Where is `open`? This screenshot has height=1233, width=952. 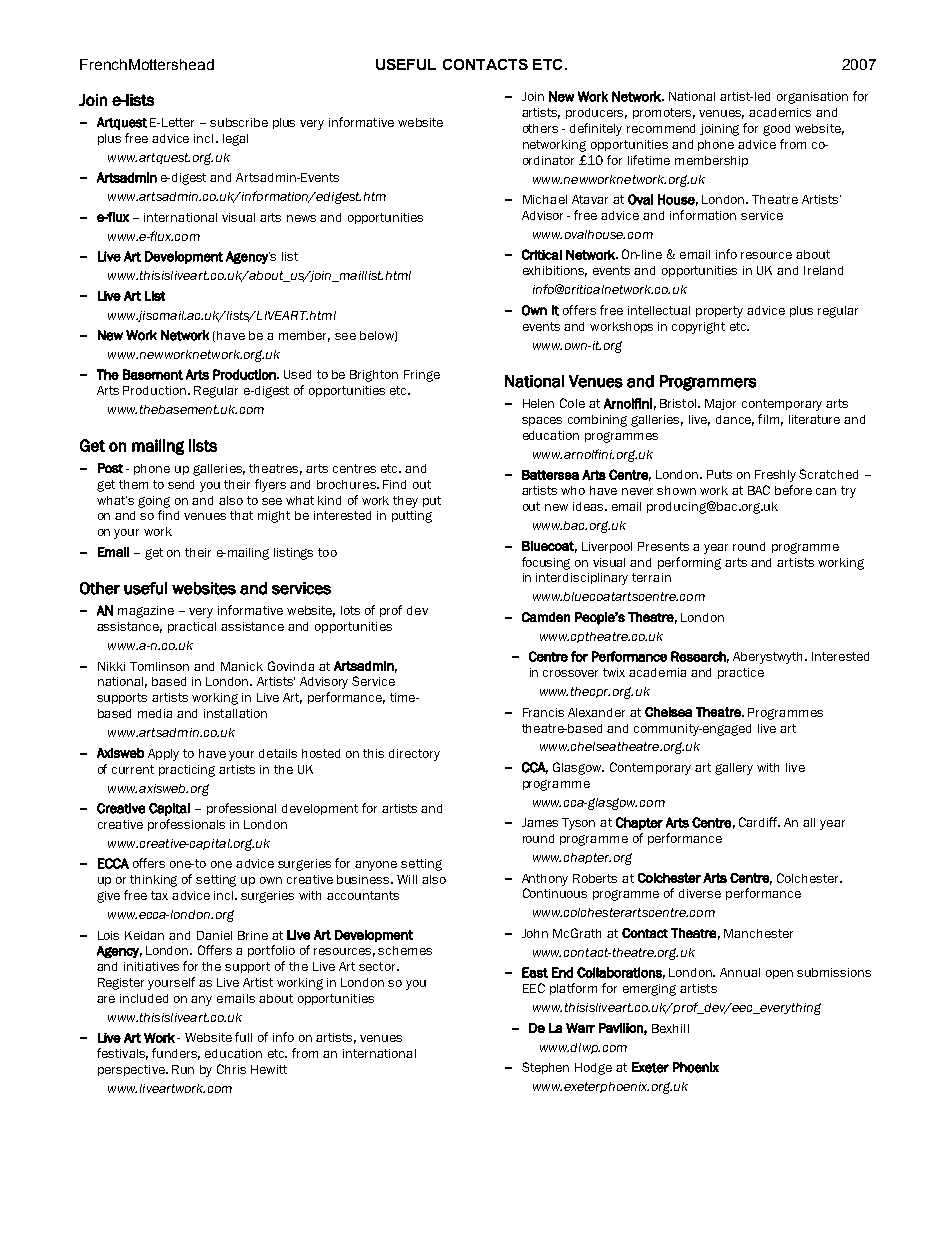 open is located at coordinates (779, 974).
